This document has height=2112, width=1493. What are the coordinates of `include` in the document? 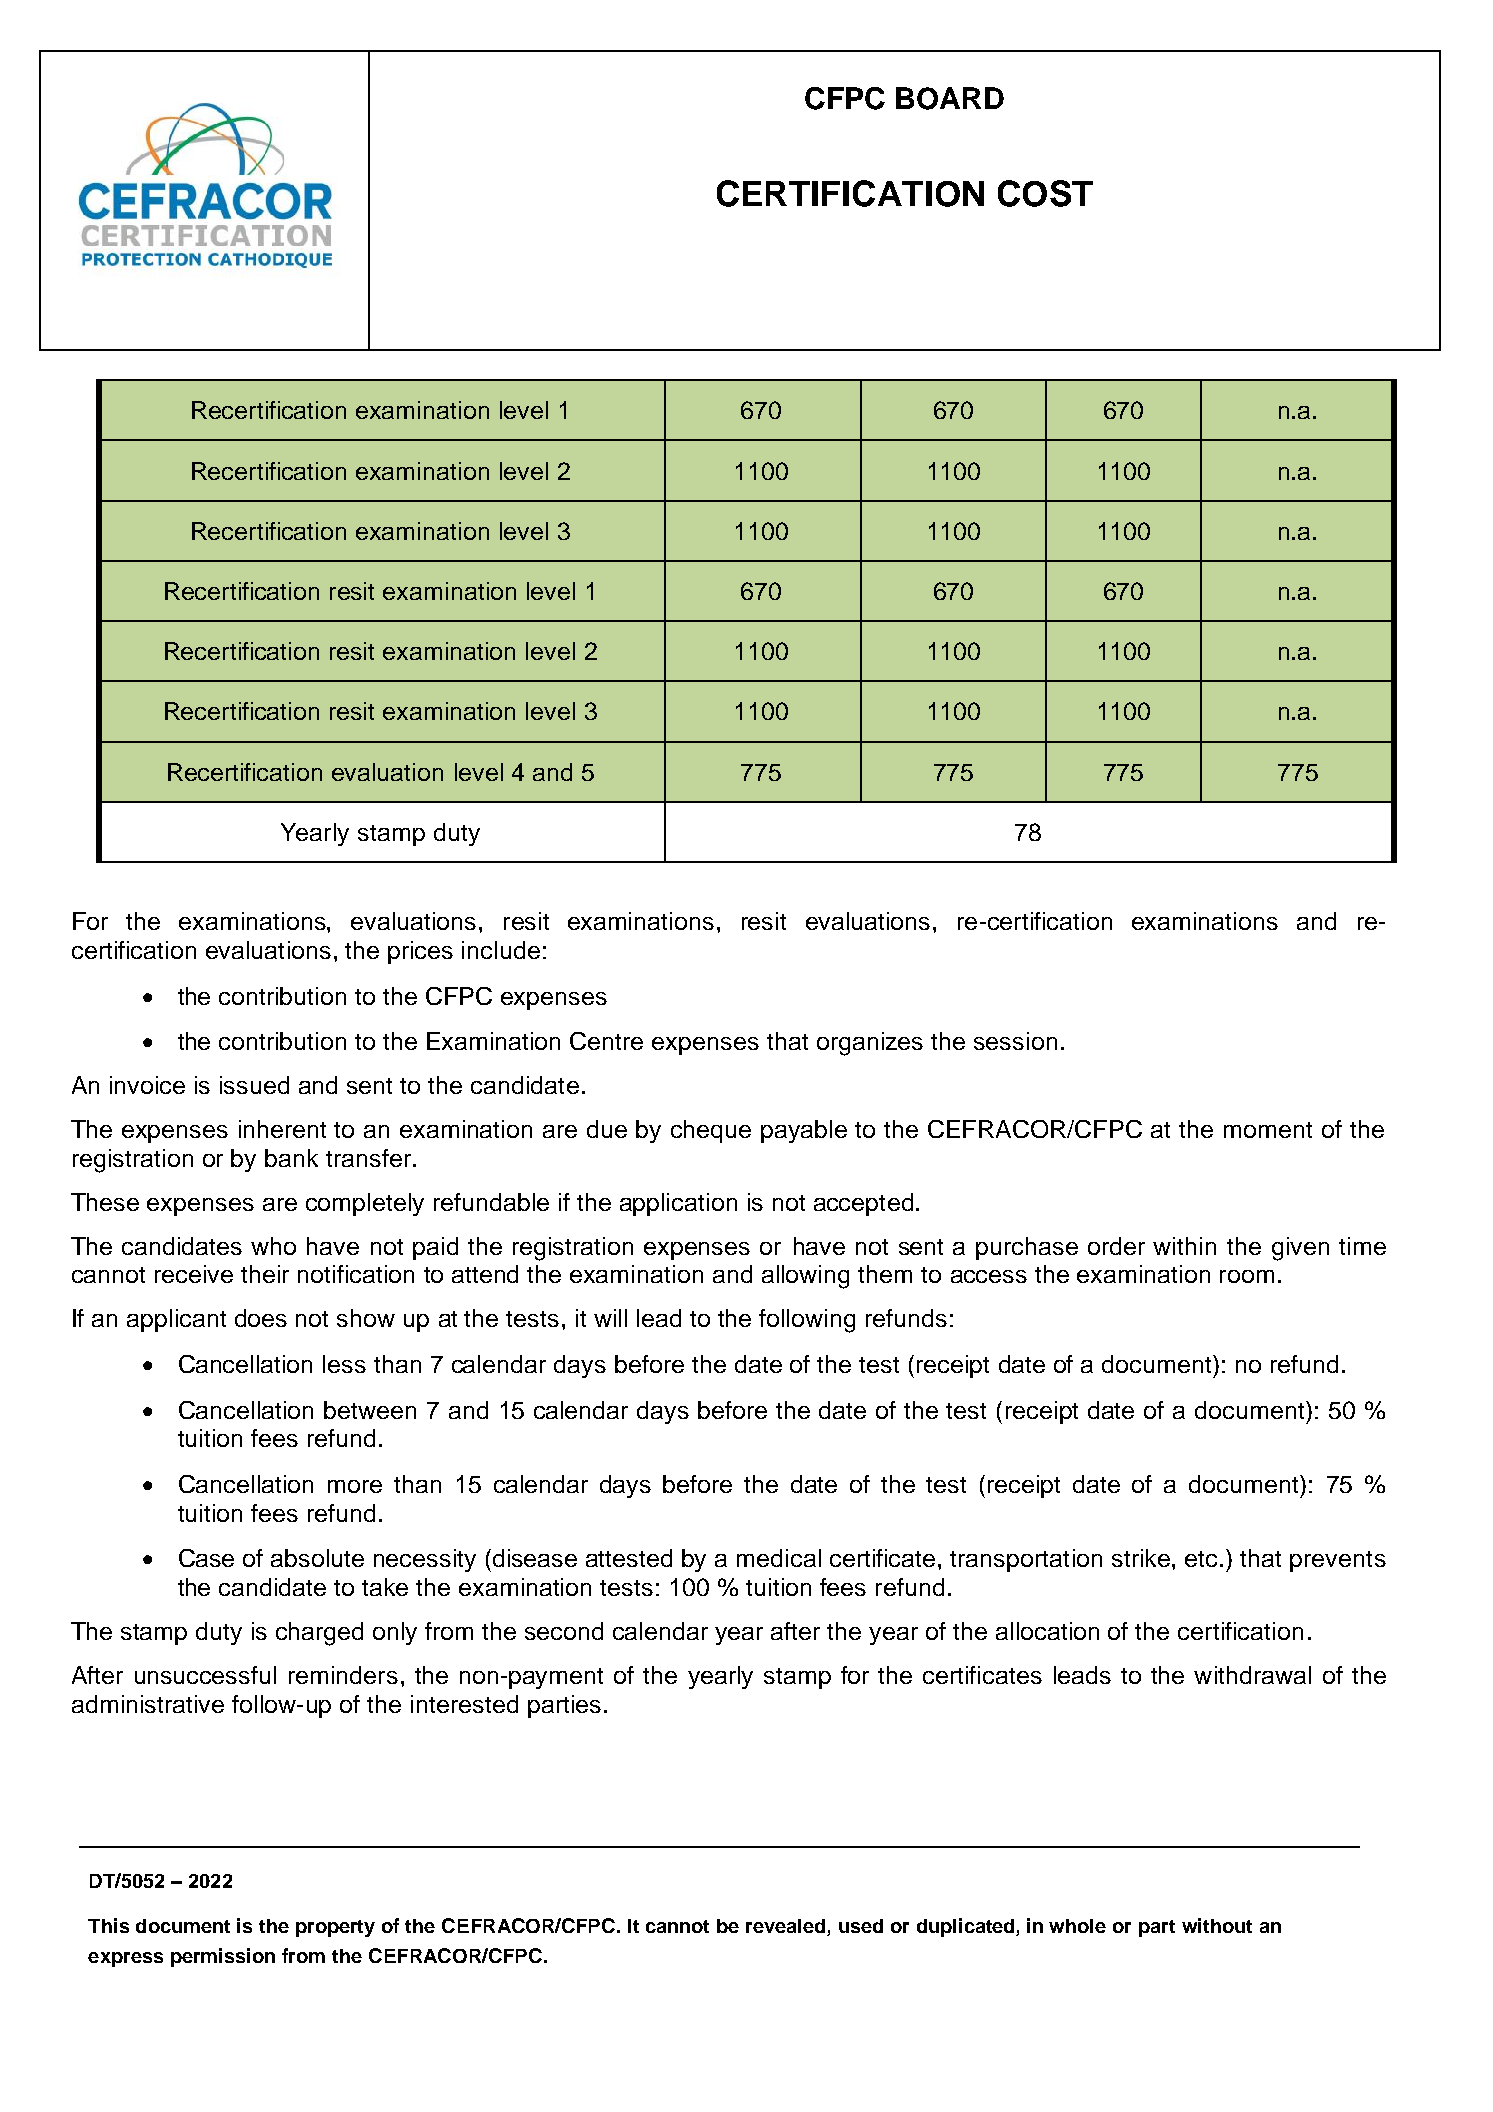 It's located at (501, 950).
